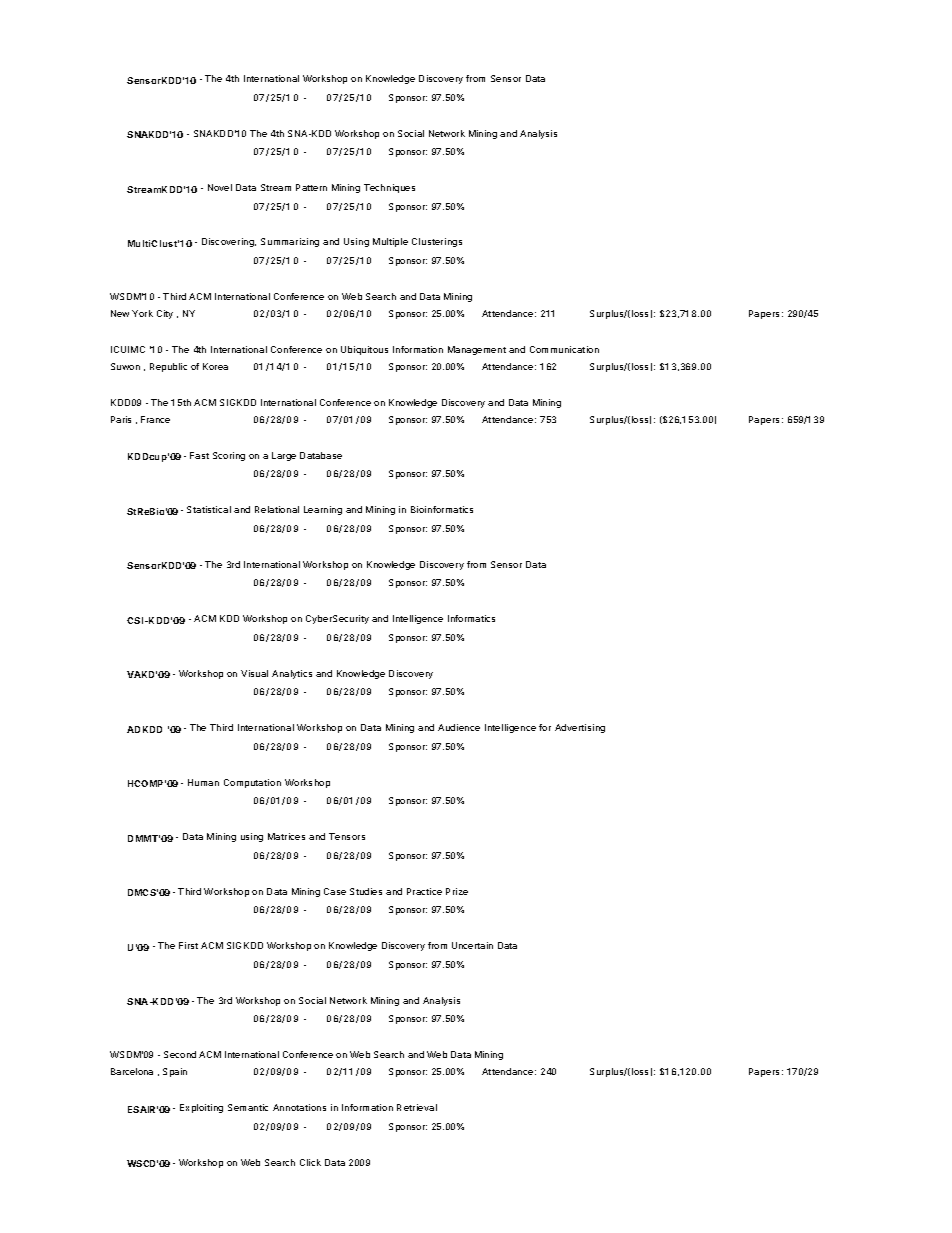  Describe the element at coordinates (347, 836) in the document. I see `Tensors` at that location.
